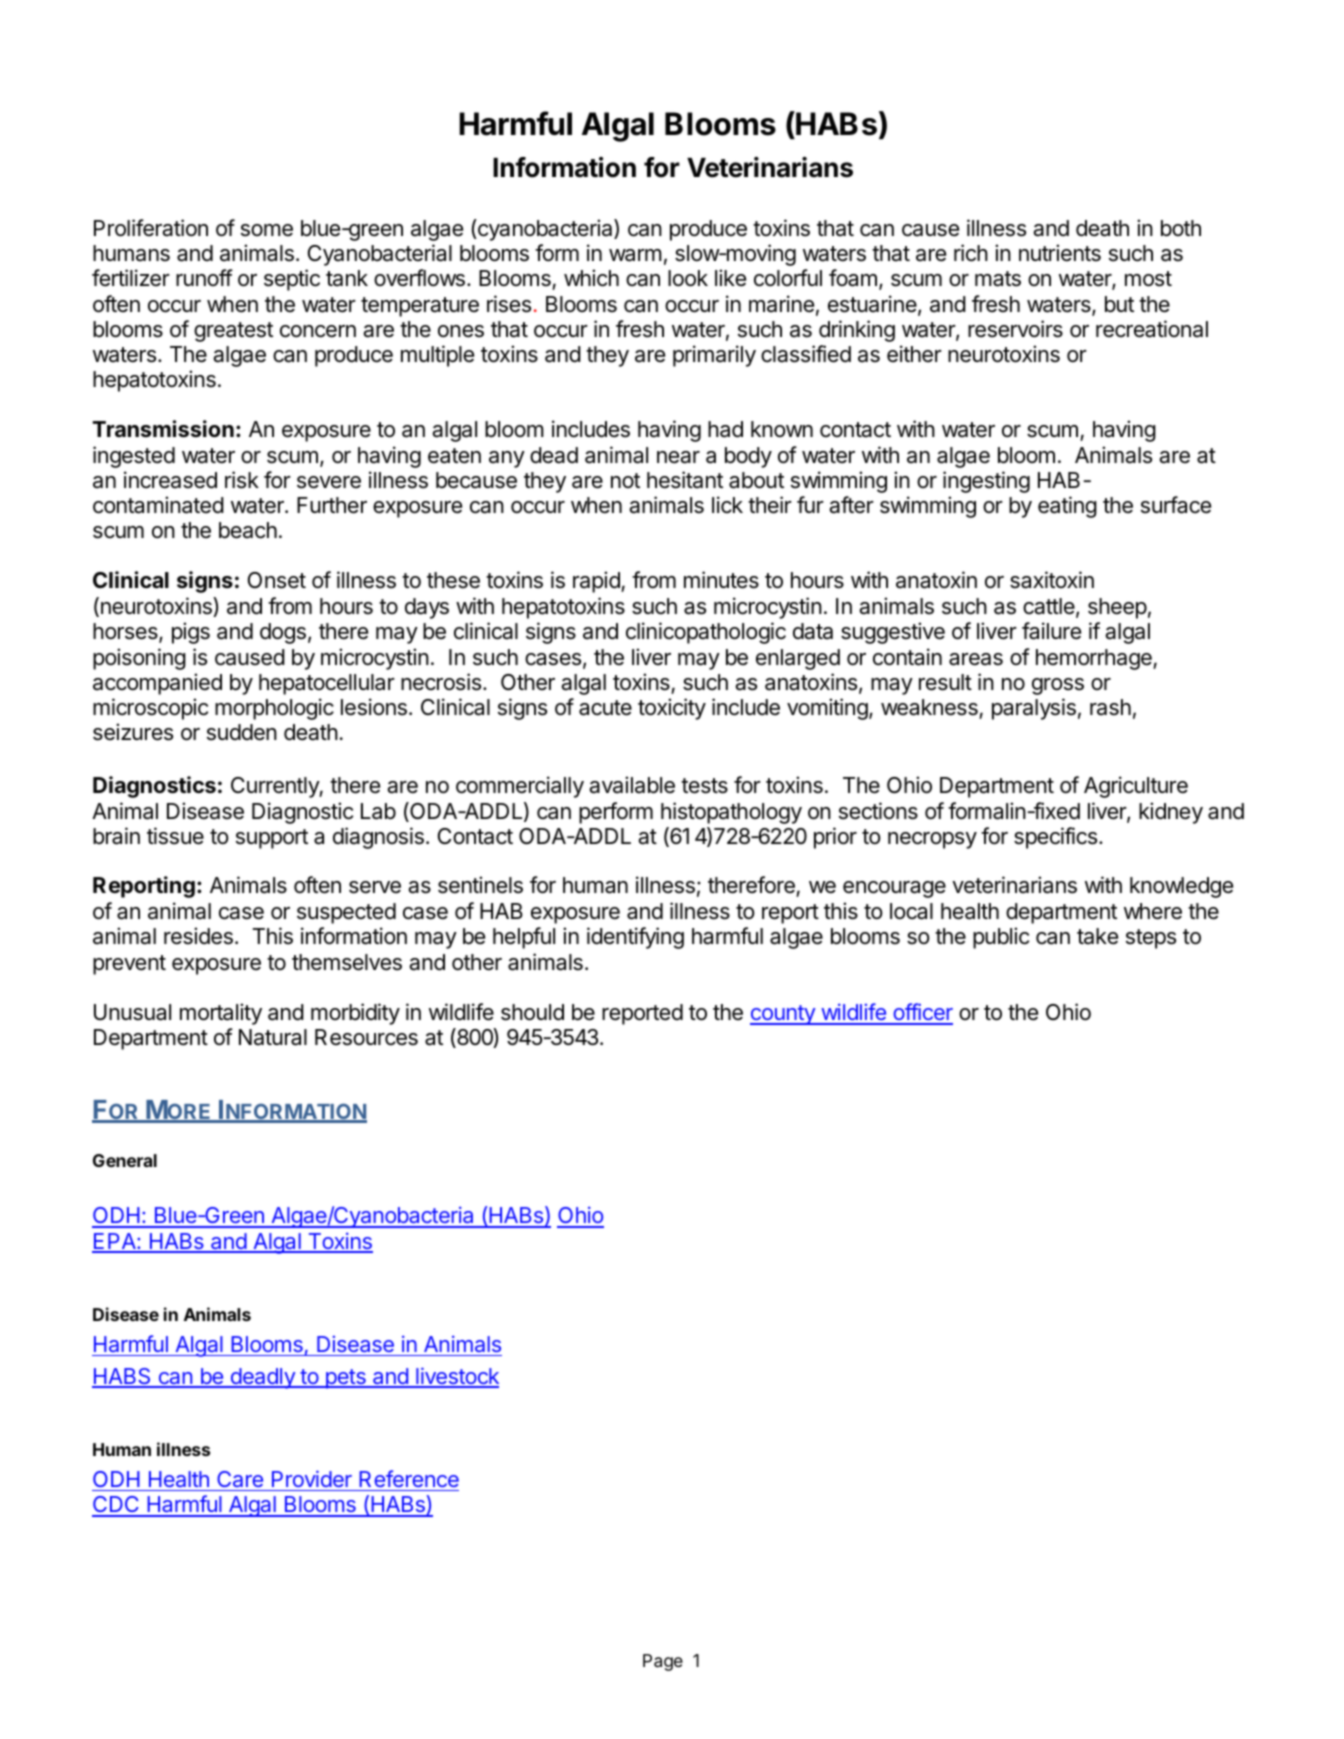  What do you see at coordinates (635, 255) in the screenshot?
I see `warm` at bounding box center [635, 255].
